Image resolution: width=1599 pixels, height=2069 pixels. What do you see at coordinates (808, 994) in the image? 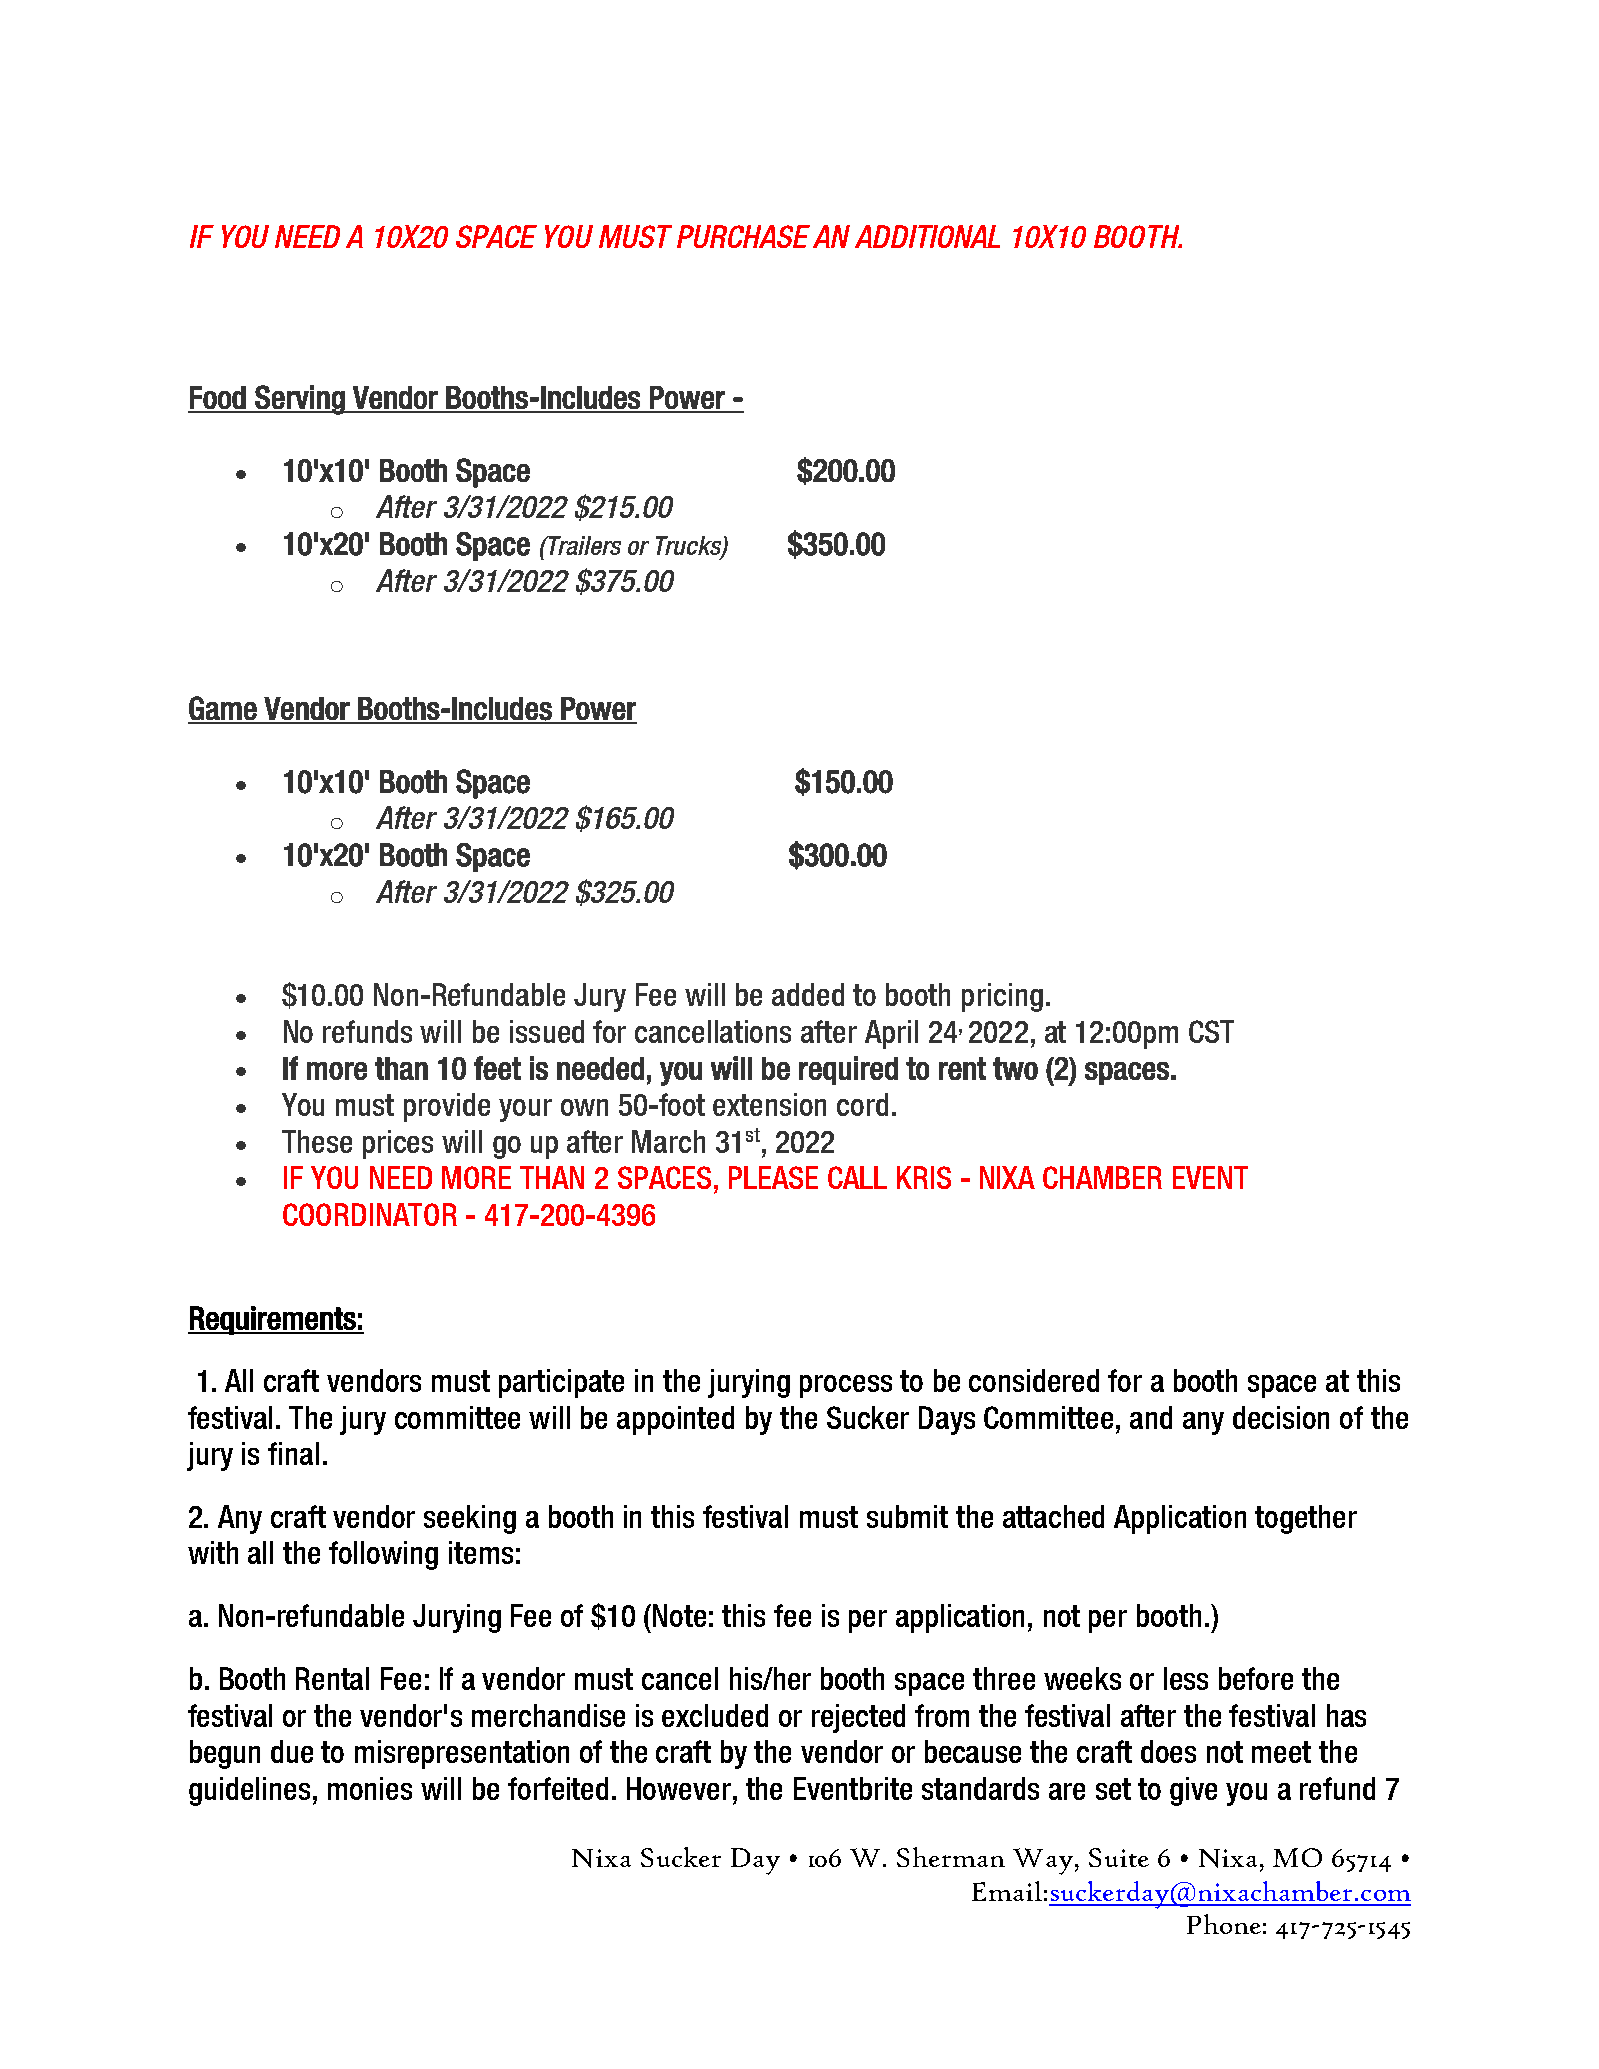
I see `added` at bounding box center [808, 994].
